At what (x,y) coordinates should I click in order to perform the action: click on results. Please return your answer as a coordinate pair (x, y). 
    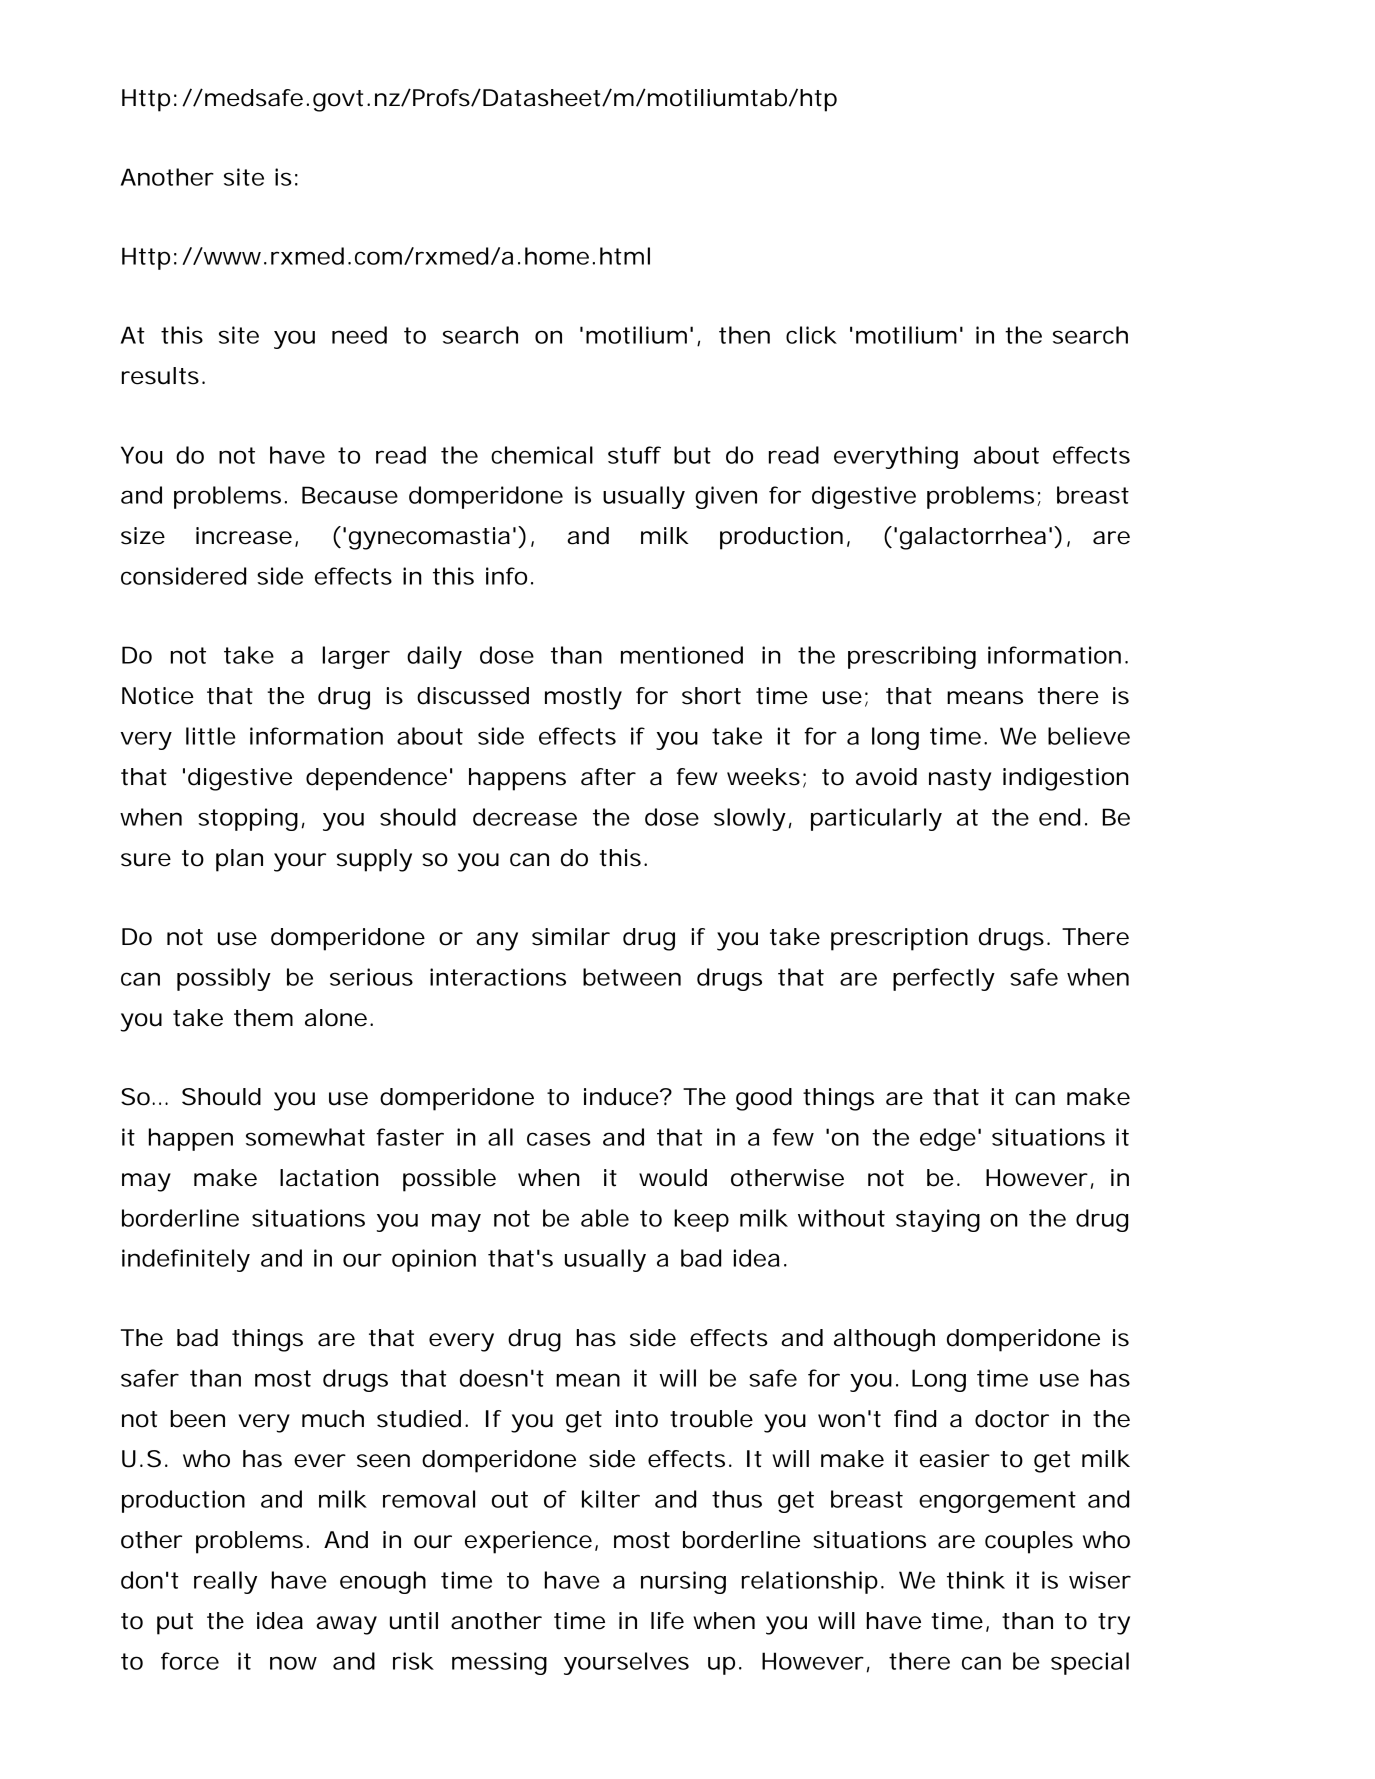
    Looking at the image, I should click on (163, 376).
